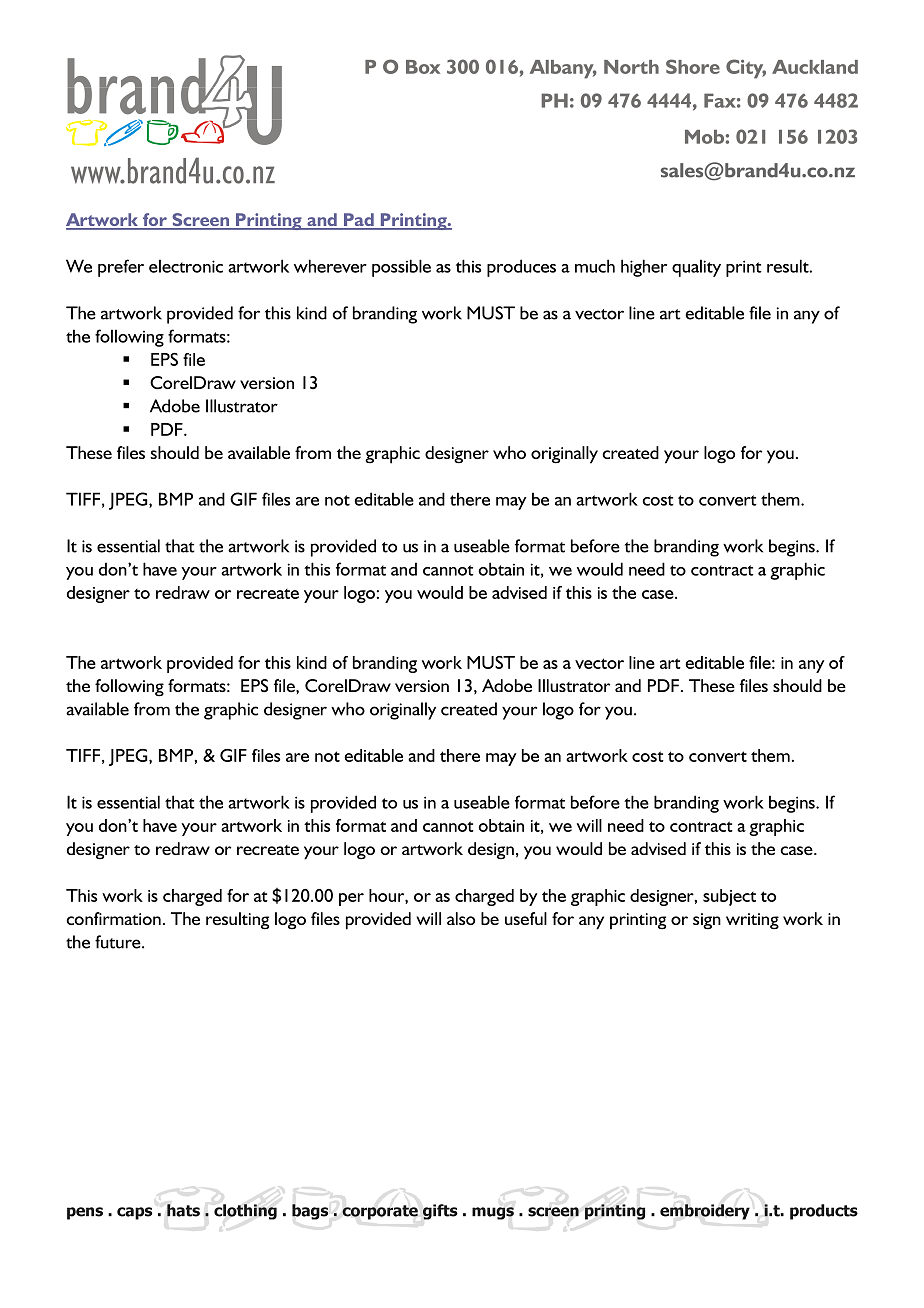 The width and height of the screenshot is (924, 1308). What do you see at coordinates (461, 918) in the screenshot?
I see `also` at bounding box center [461, 918].
